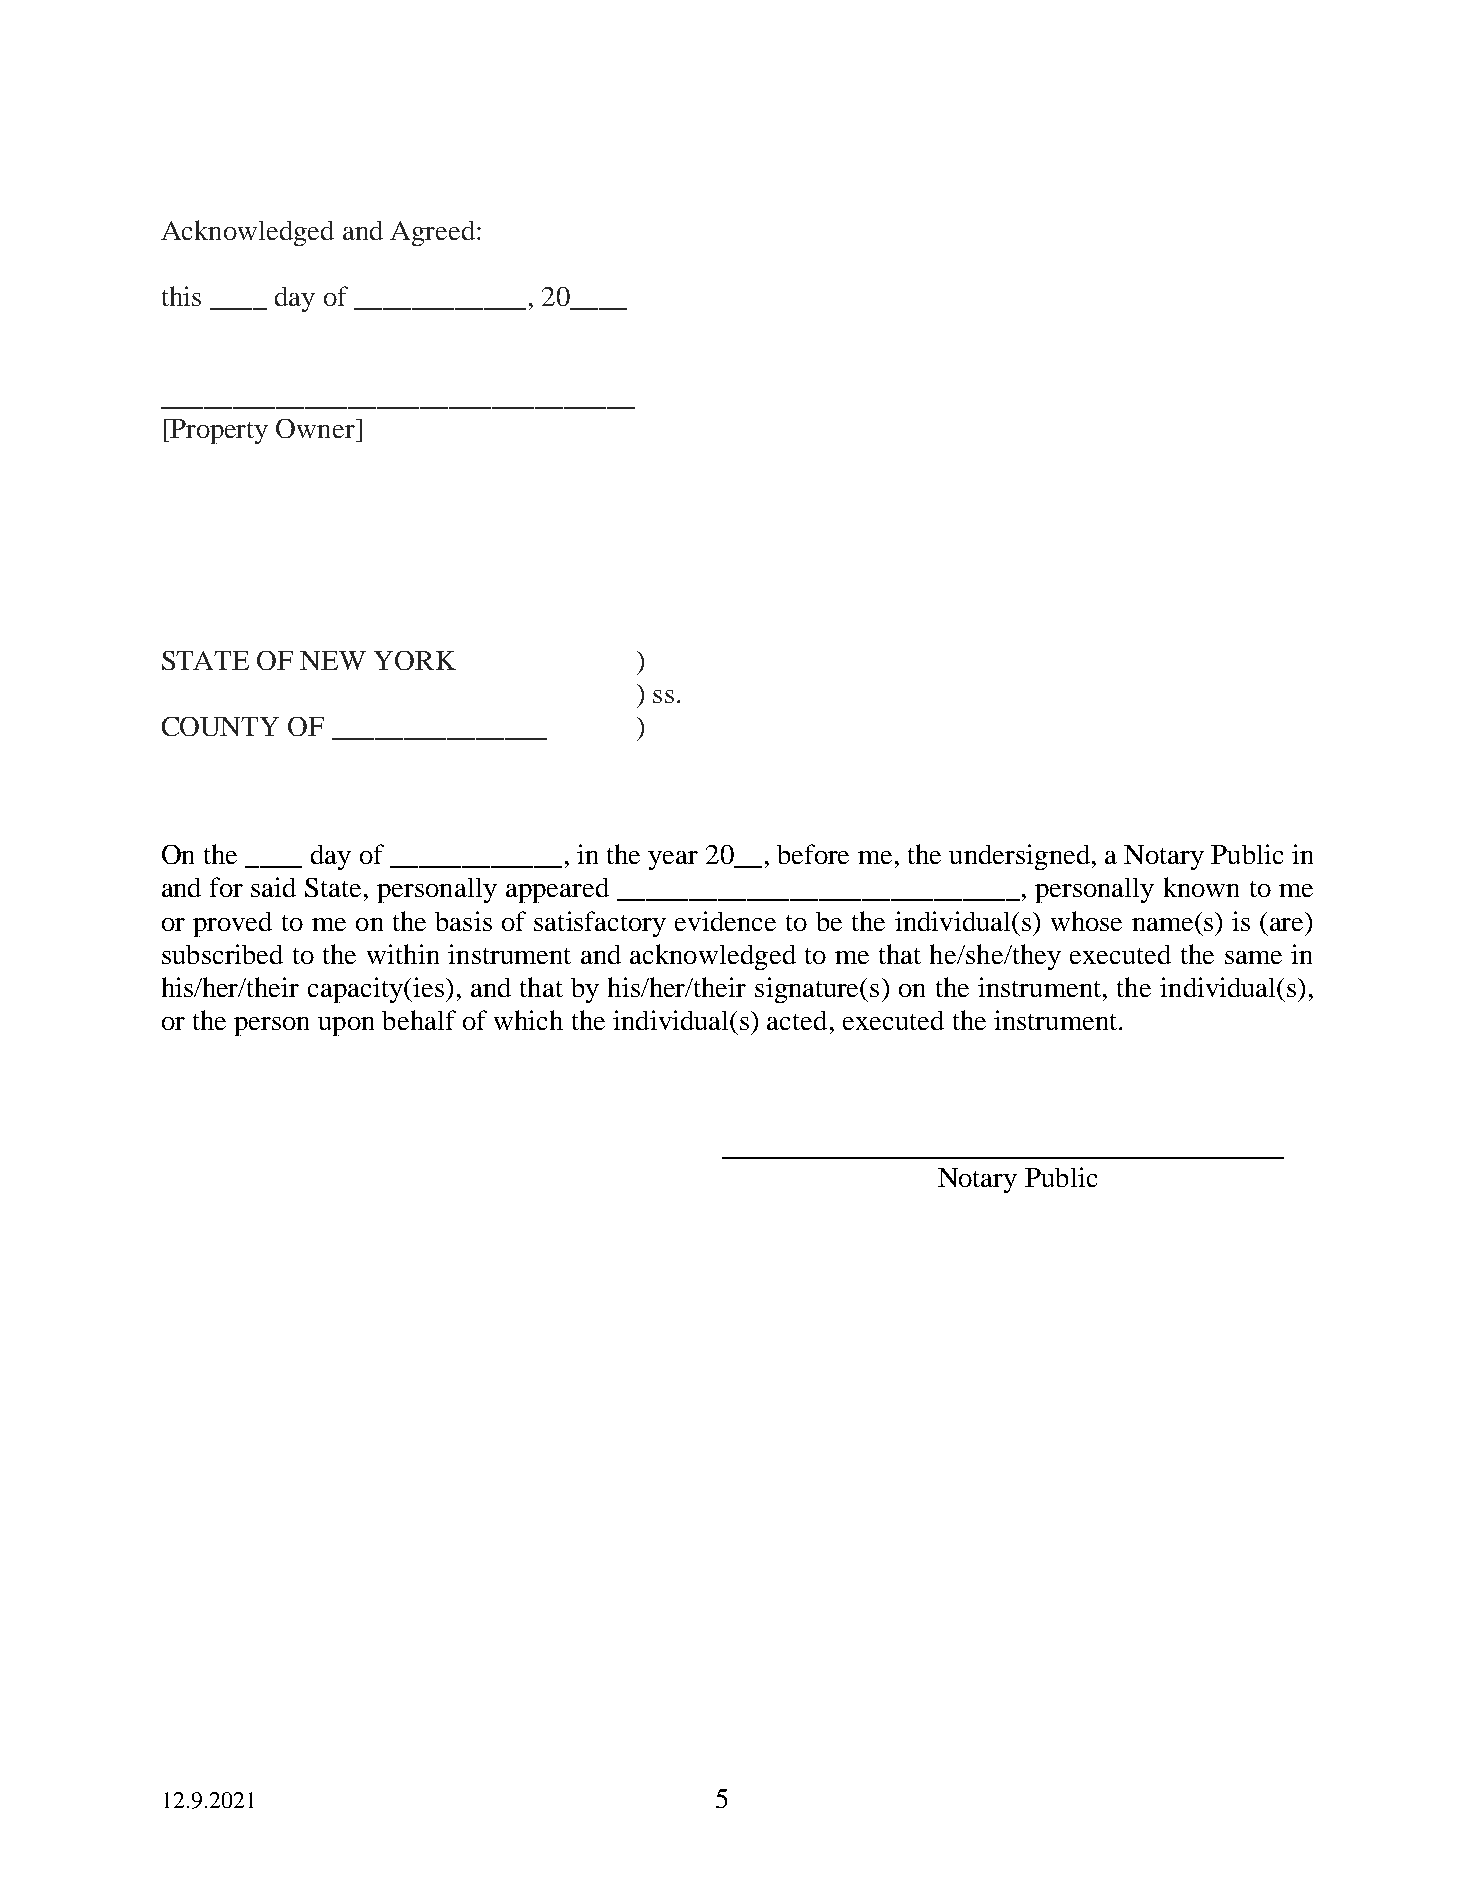  What do you see at coordinates (673, 860) in the screenshot?
I see `year` at bounding box center [673, 860].
